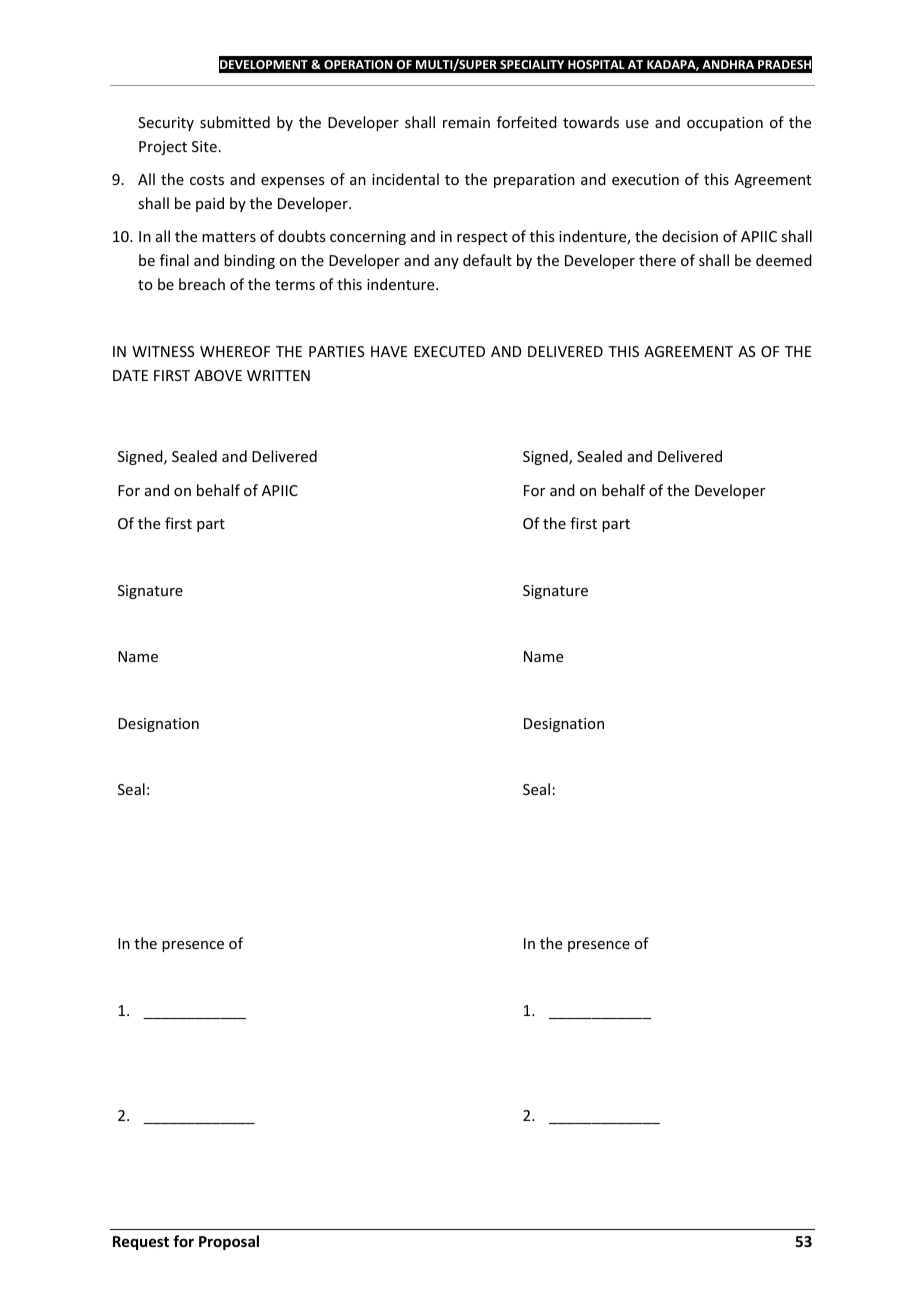 The width and height of the document is (924, 1308). What do you see at coordinates (202, 284) in the document?
I see `breach` at bounding box center [202, 284].
